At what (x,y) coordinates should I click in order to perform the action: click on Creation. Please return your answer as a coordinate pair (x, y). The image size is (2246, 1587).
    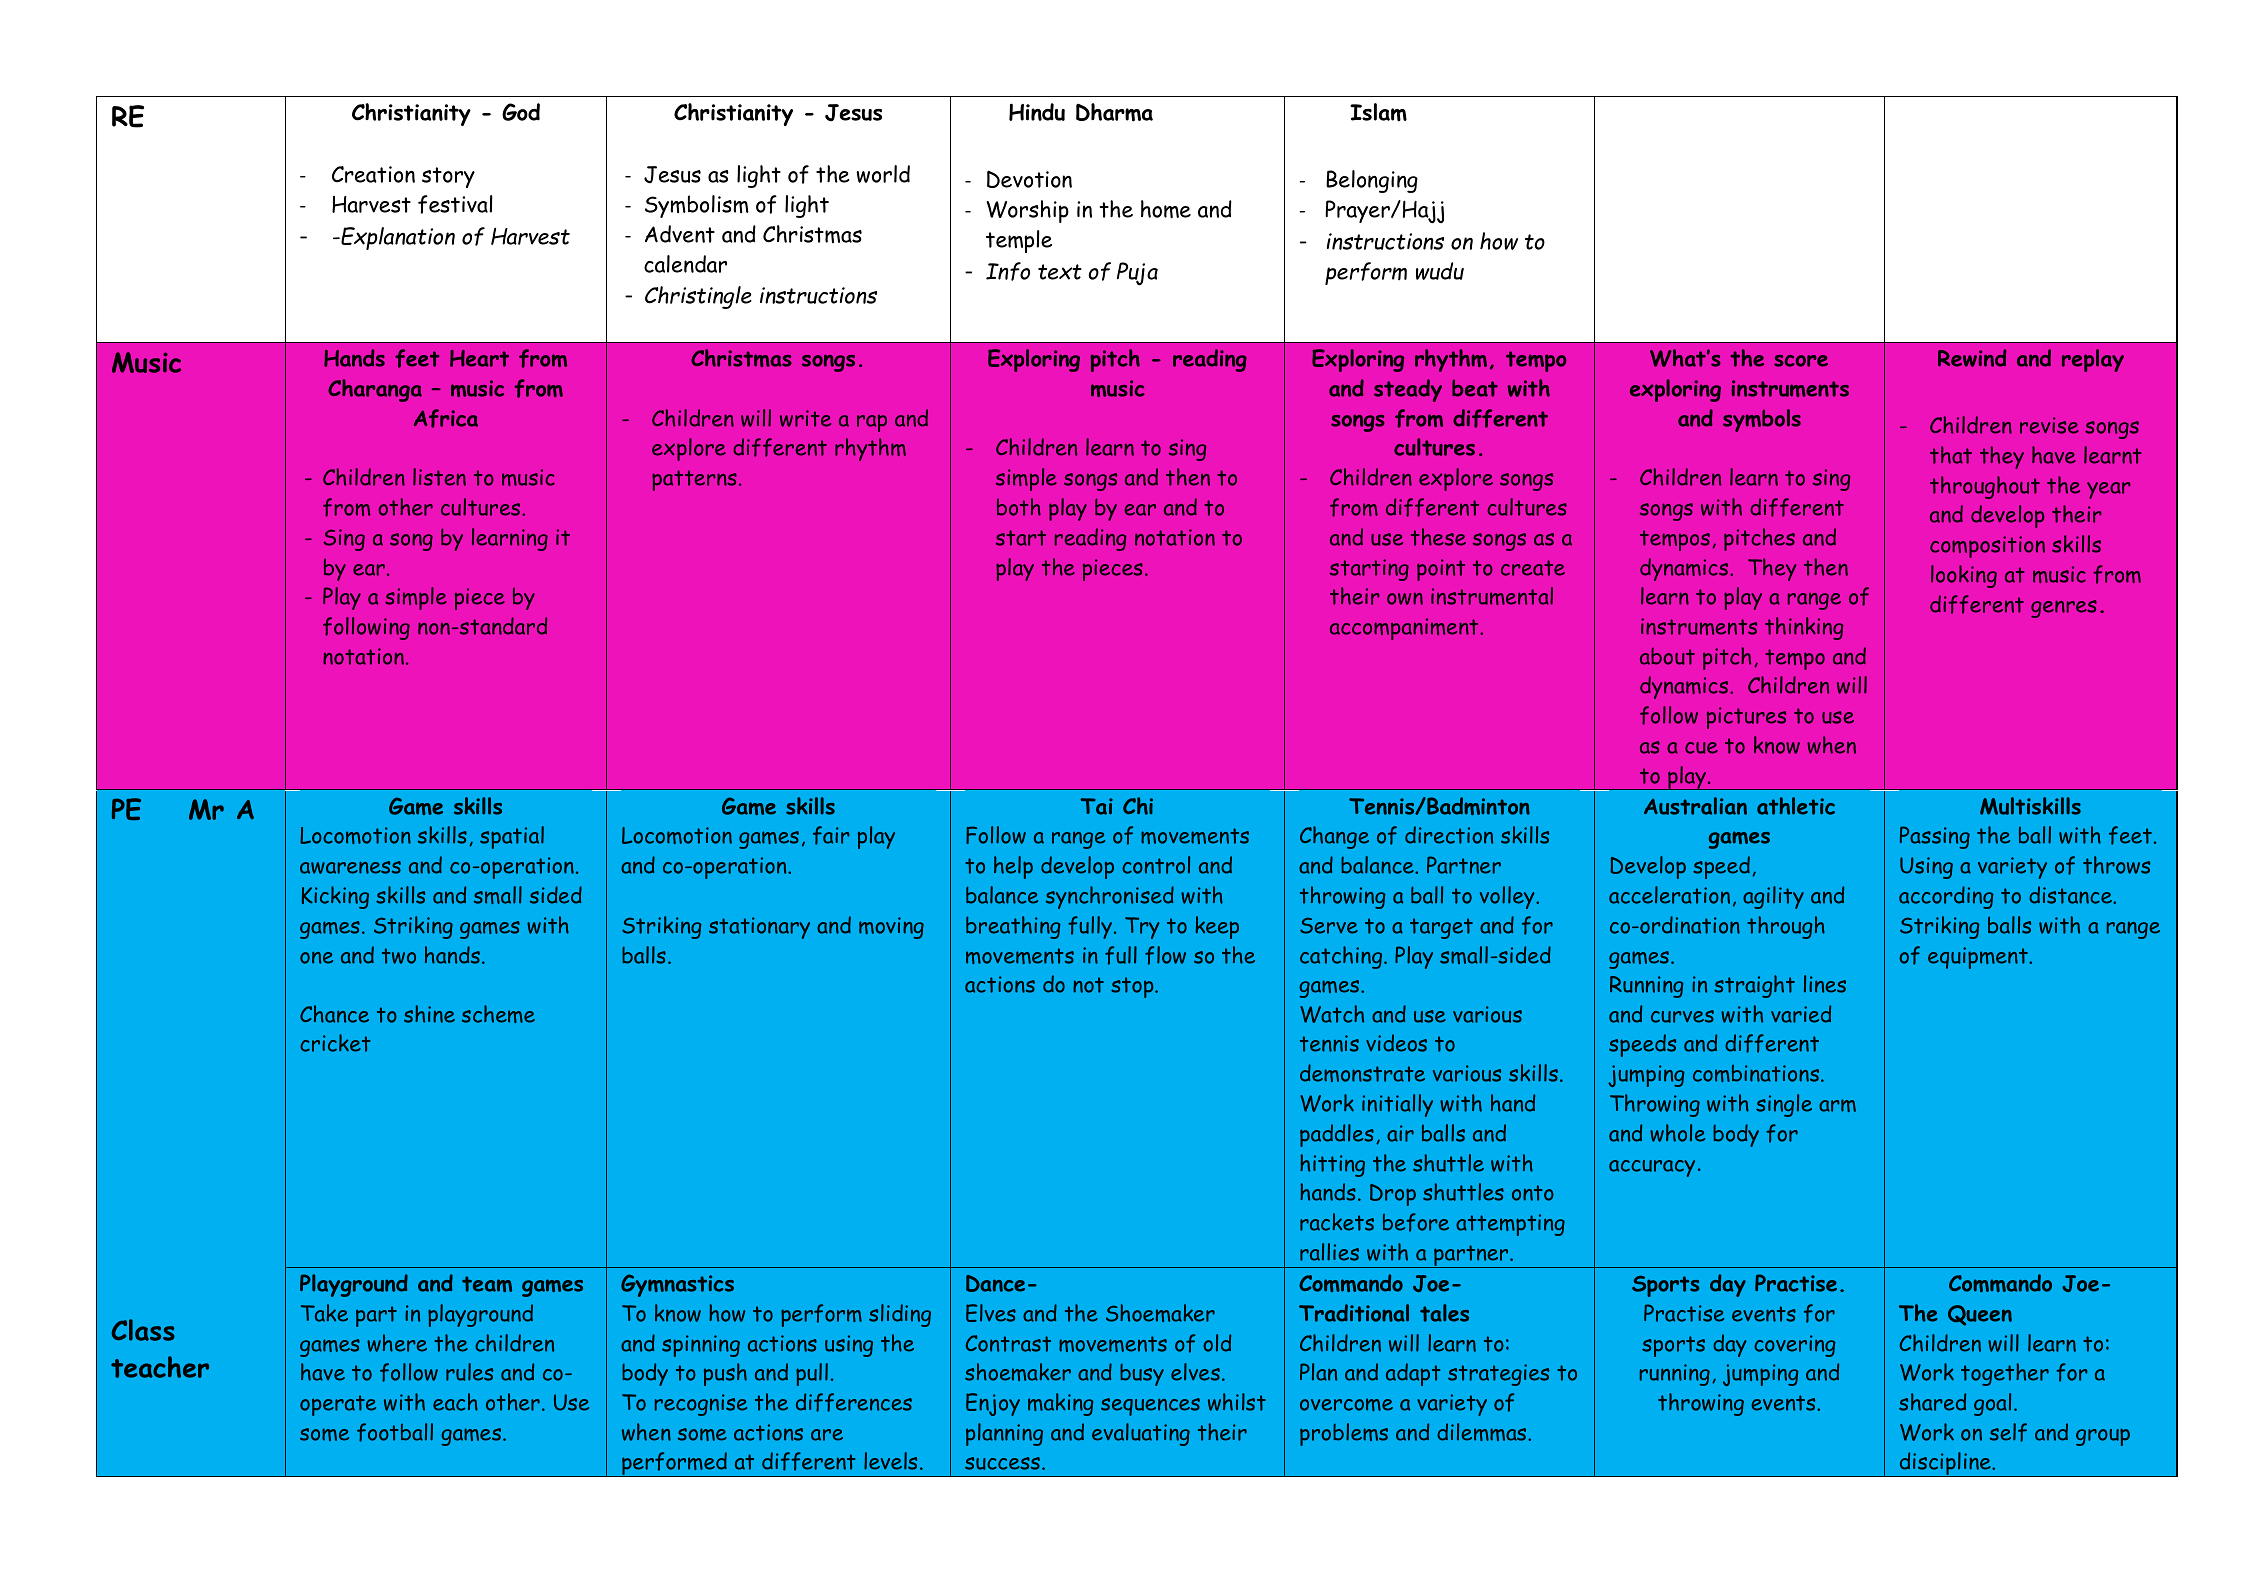
    Looking at the image, I should click on (373, 174).
